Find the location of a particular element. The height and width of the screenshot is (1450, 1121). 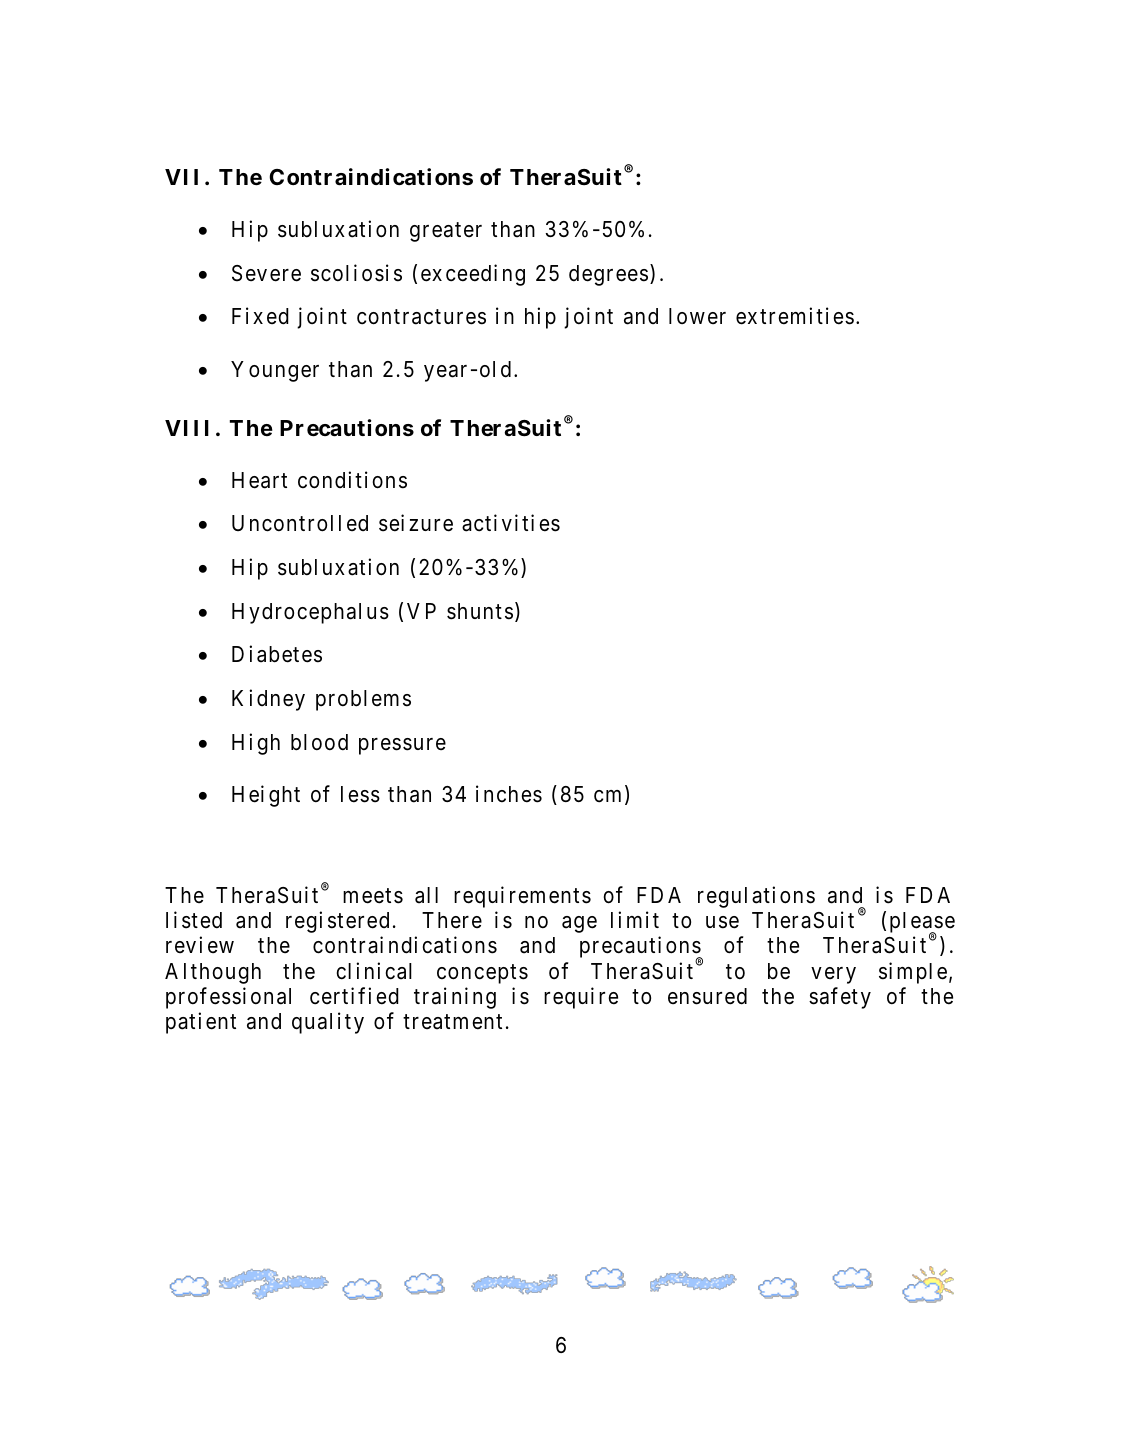

extremities is located at coordinates (795, 316).
